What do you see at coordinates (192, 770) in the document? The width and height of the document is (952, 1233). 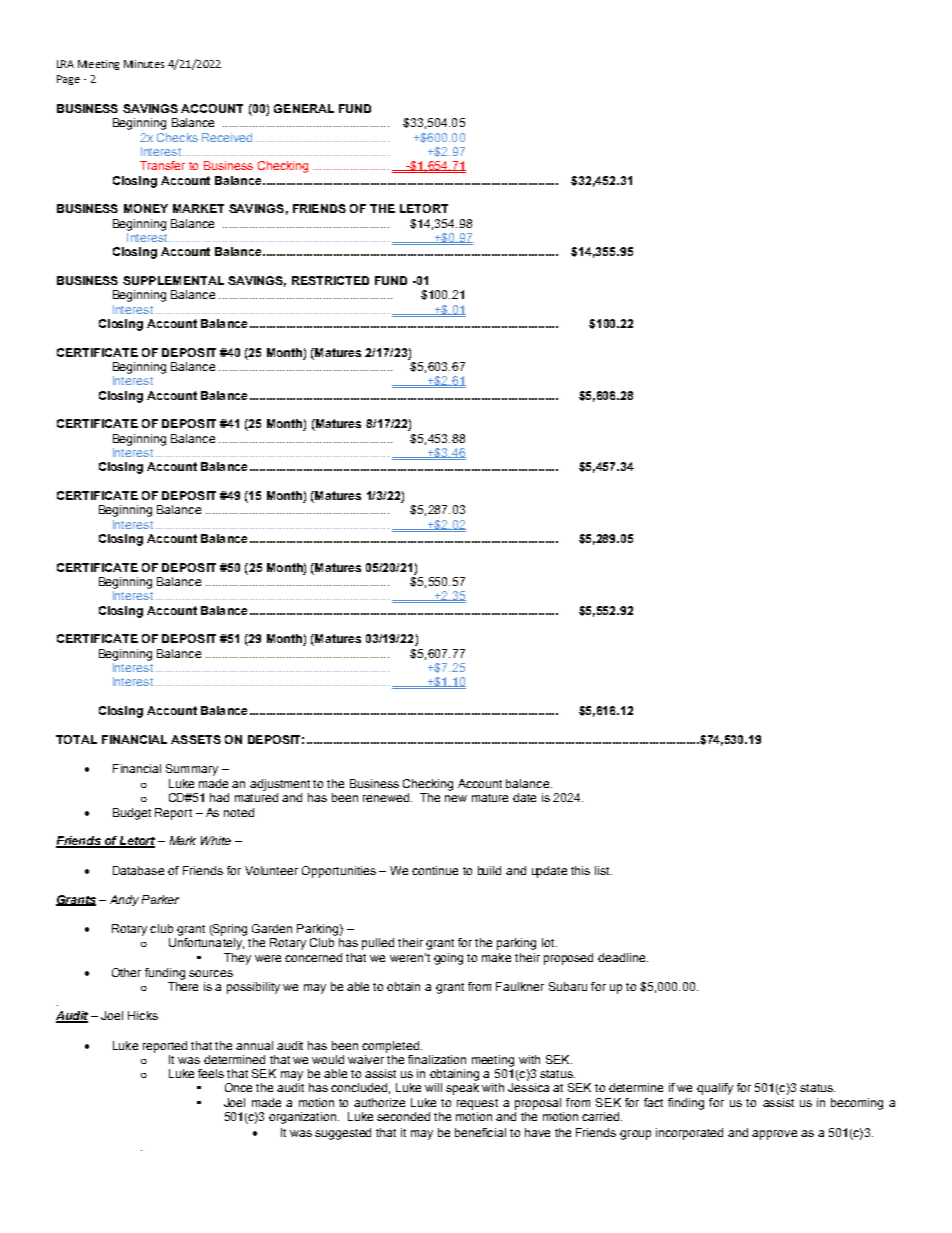 I see `Summary` at bounding box center [192, 770].
